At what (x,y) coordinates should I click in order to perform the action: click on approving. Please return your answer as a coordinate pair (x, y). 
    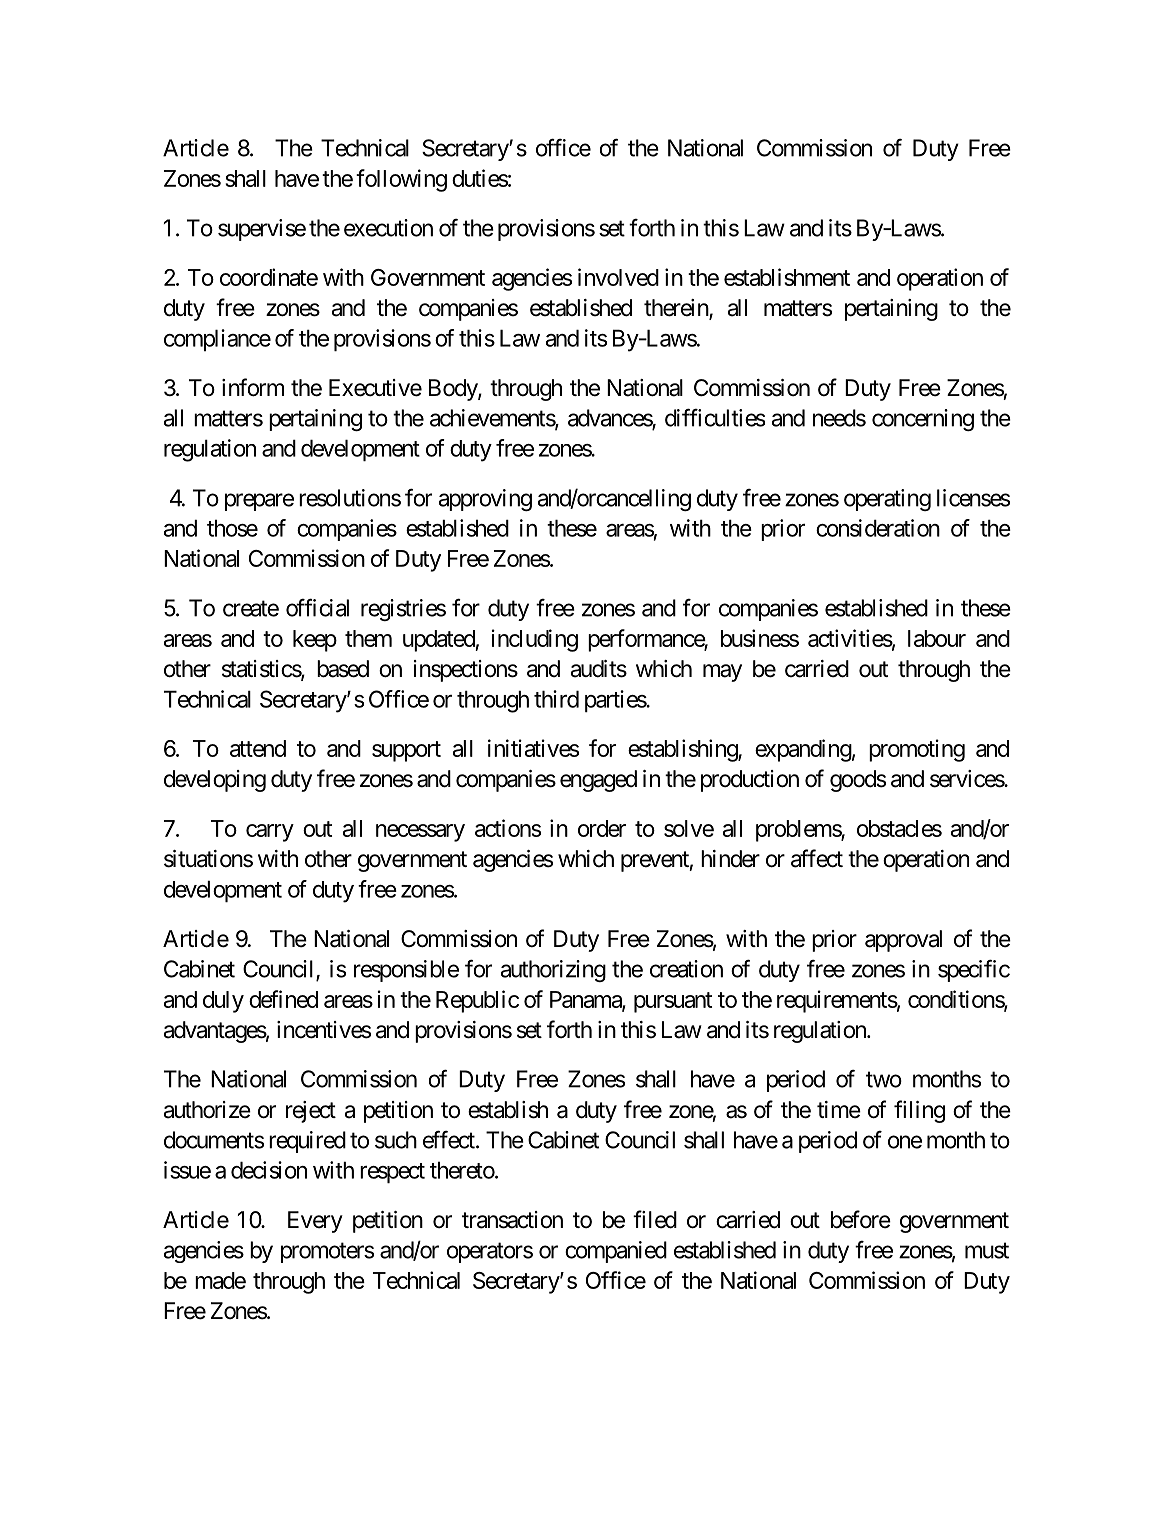
    Looking at the image, I should click on (485, 500).
